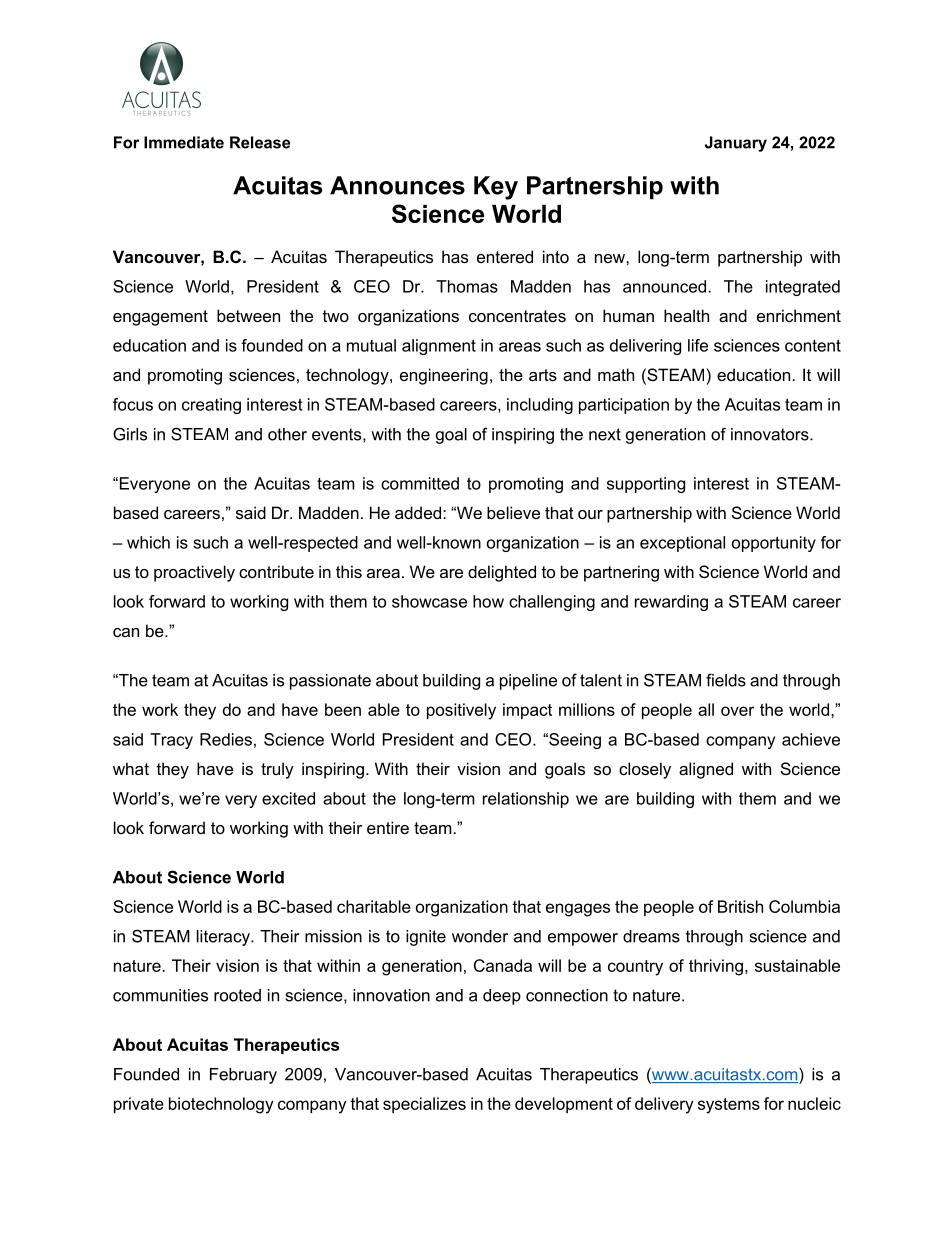  I want to click on relationship, so click(526, 800).
